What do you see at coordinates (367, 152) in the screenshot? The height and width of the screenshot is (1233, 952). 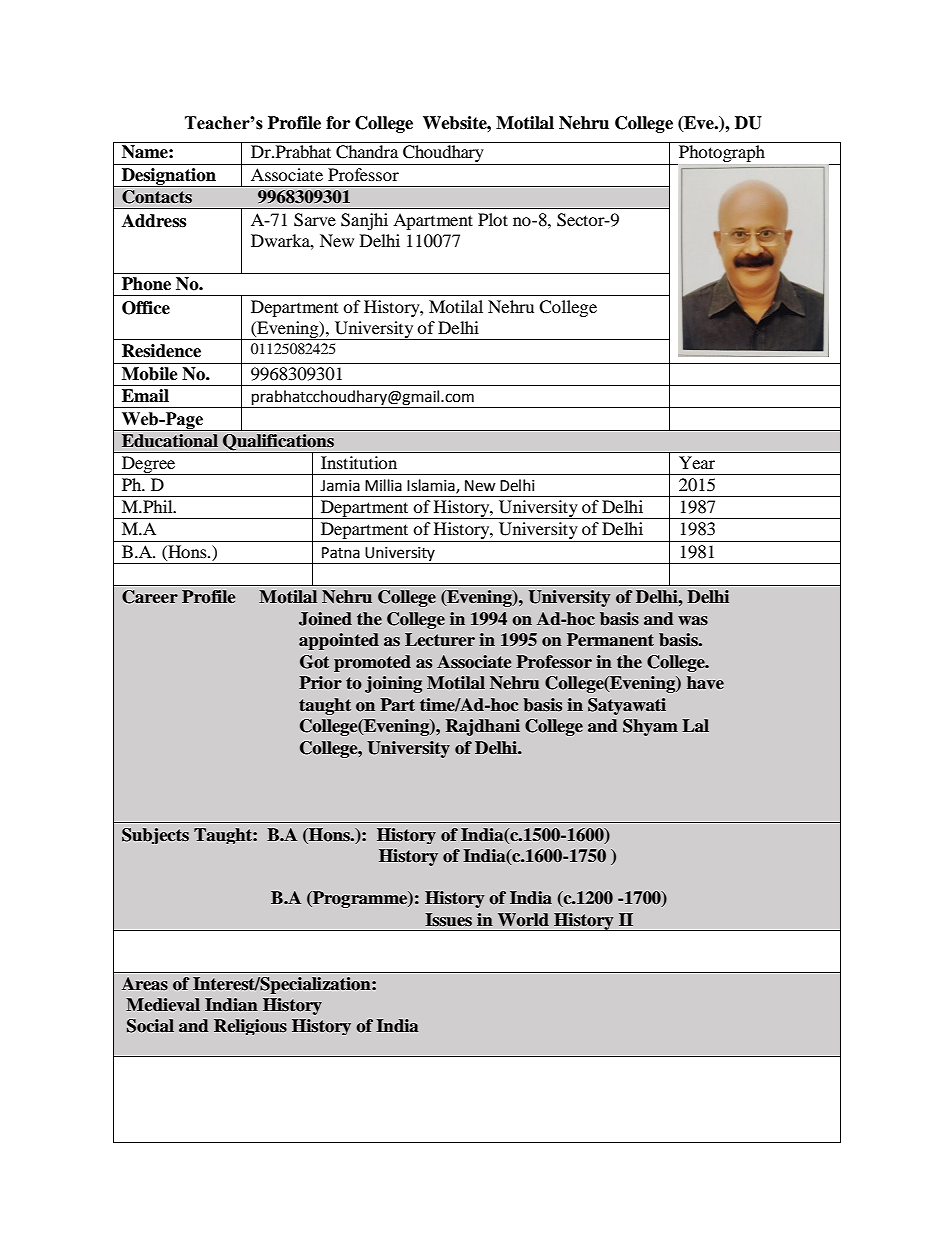 I see `Chandra` at bounding box center [367, 152].
